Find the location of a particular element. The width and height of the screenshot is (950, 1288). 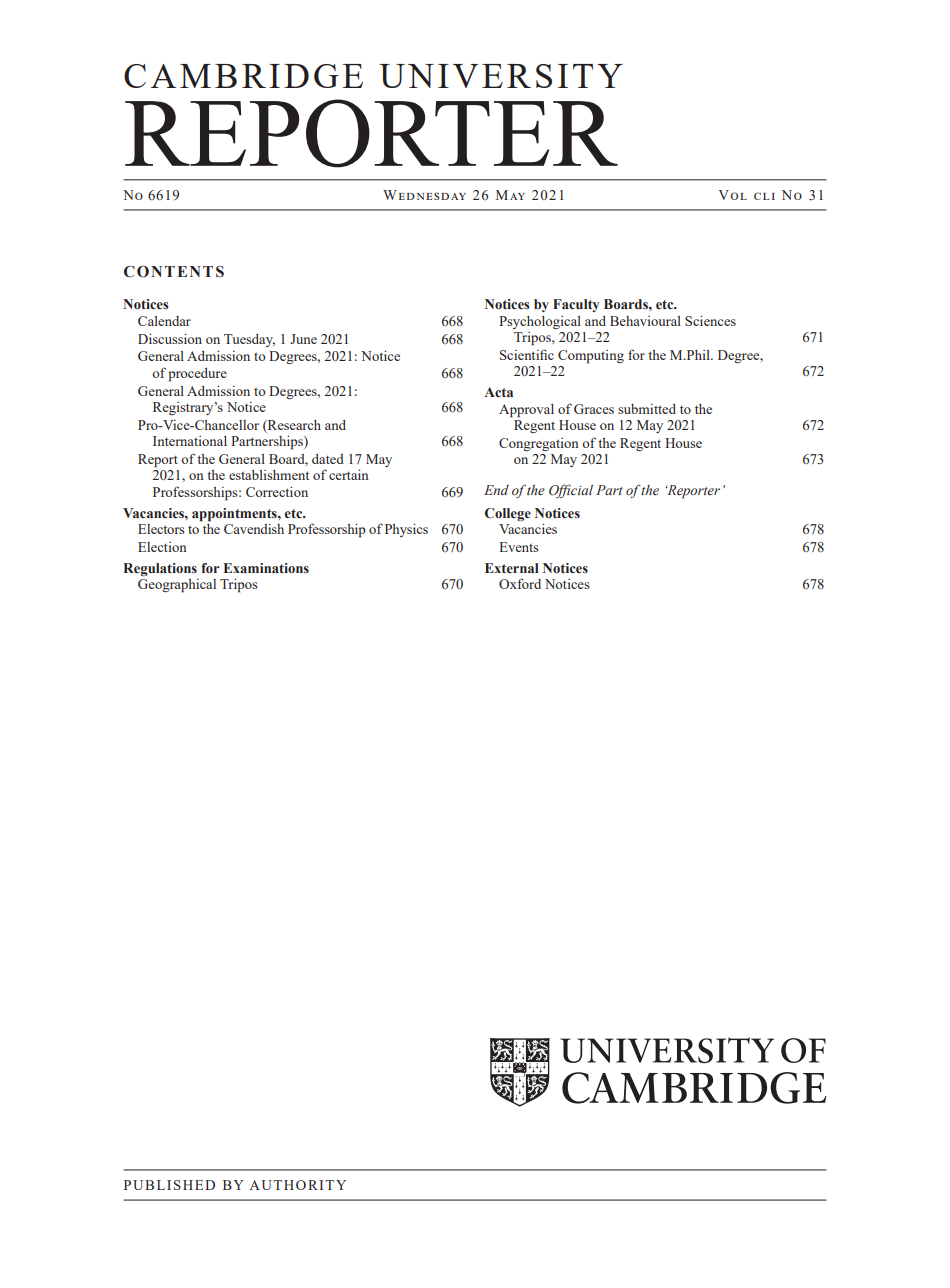

Discussion is located at coordinates (170, 338).
